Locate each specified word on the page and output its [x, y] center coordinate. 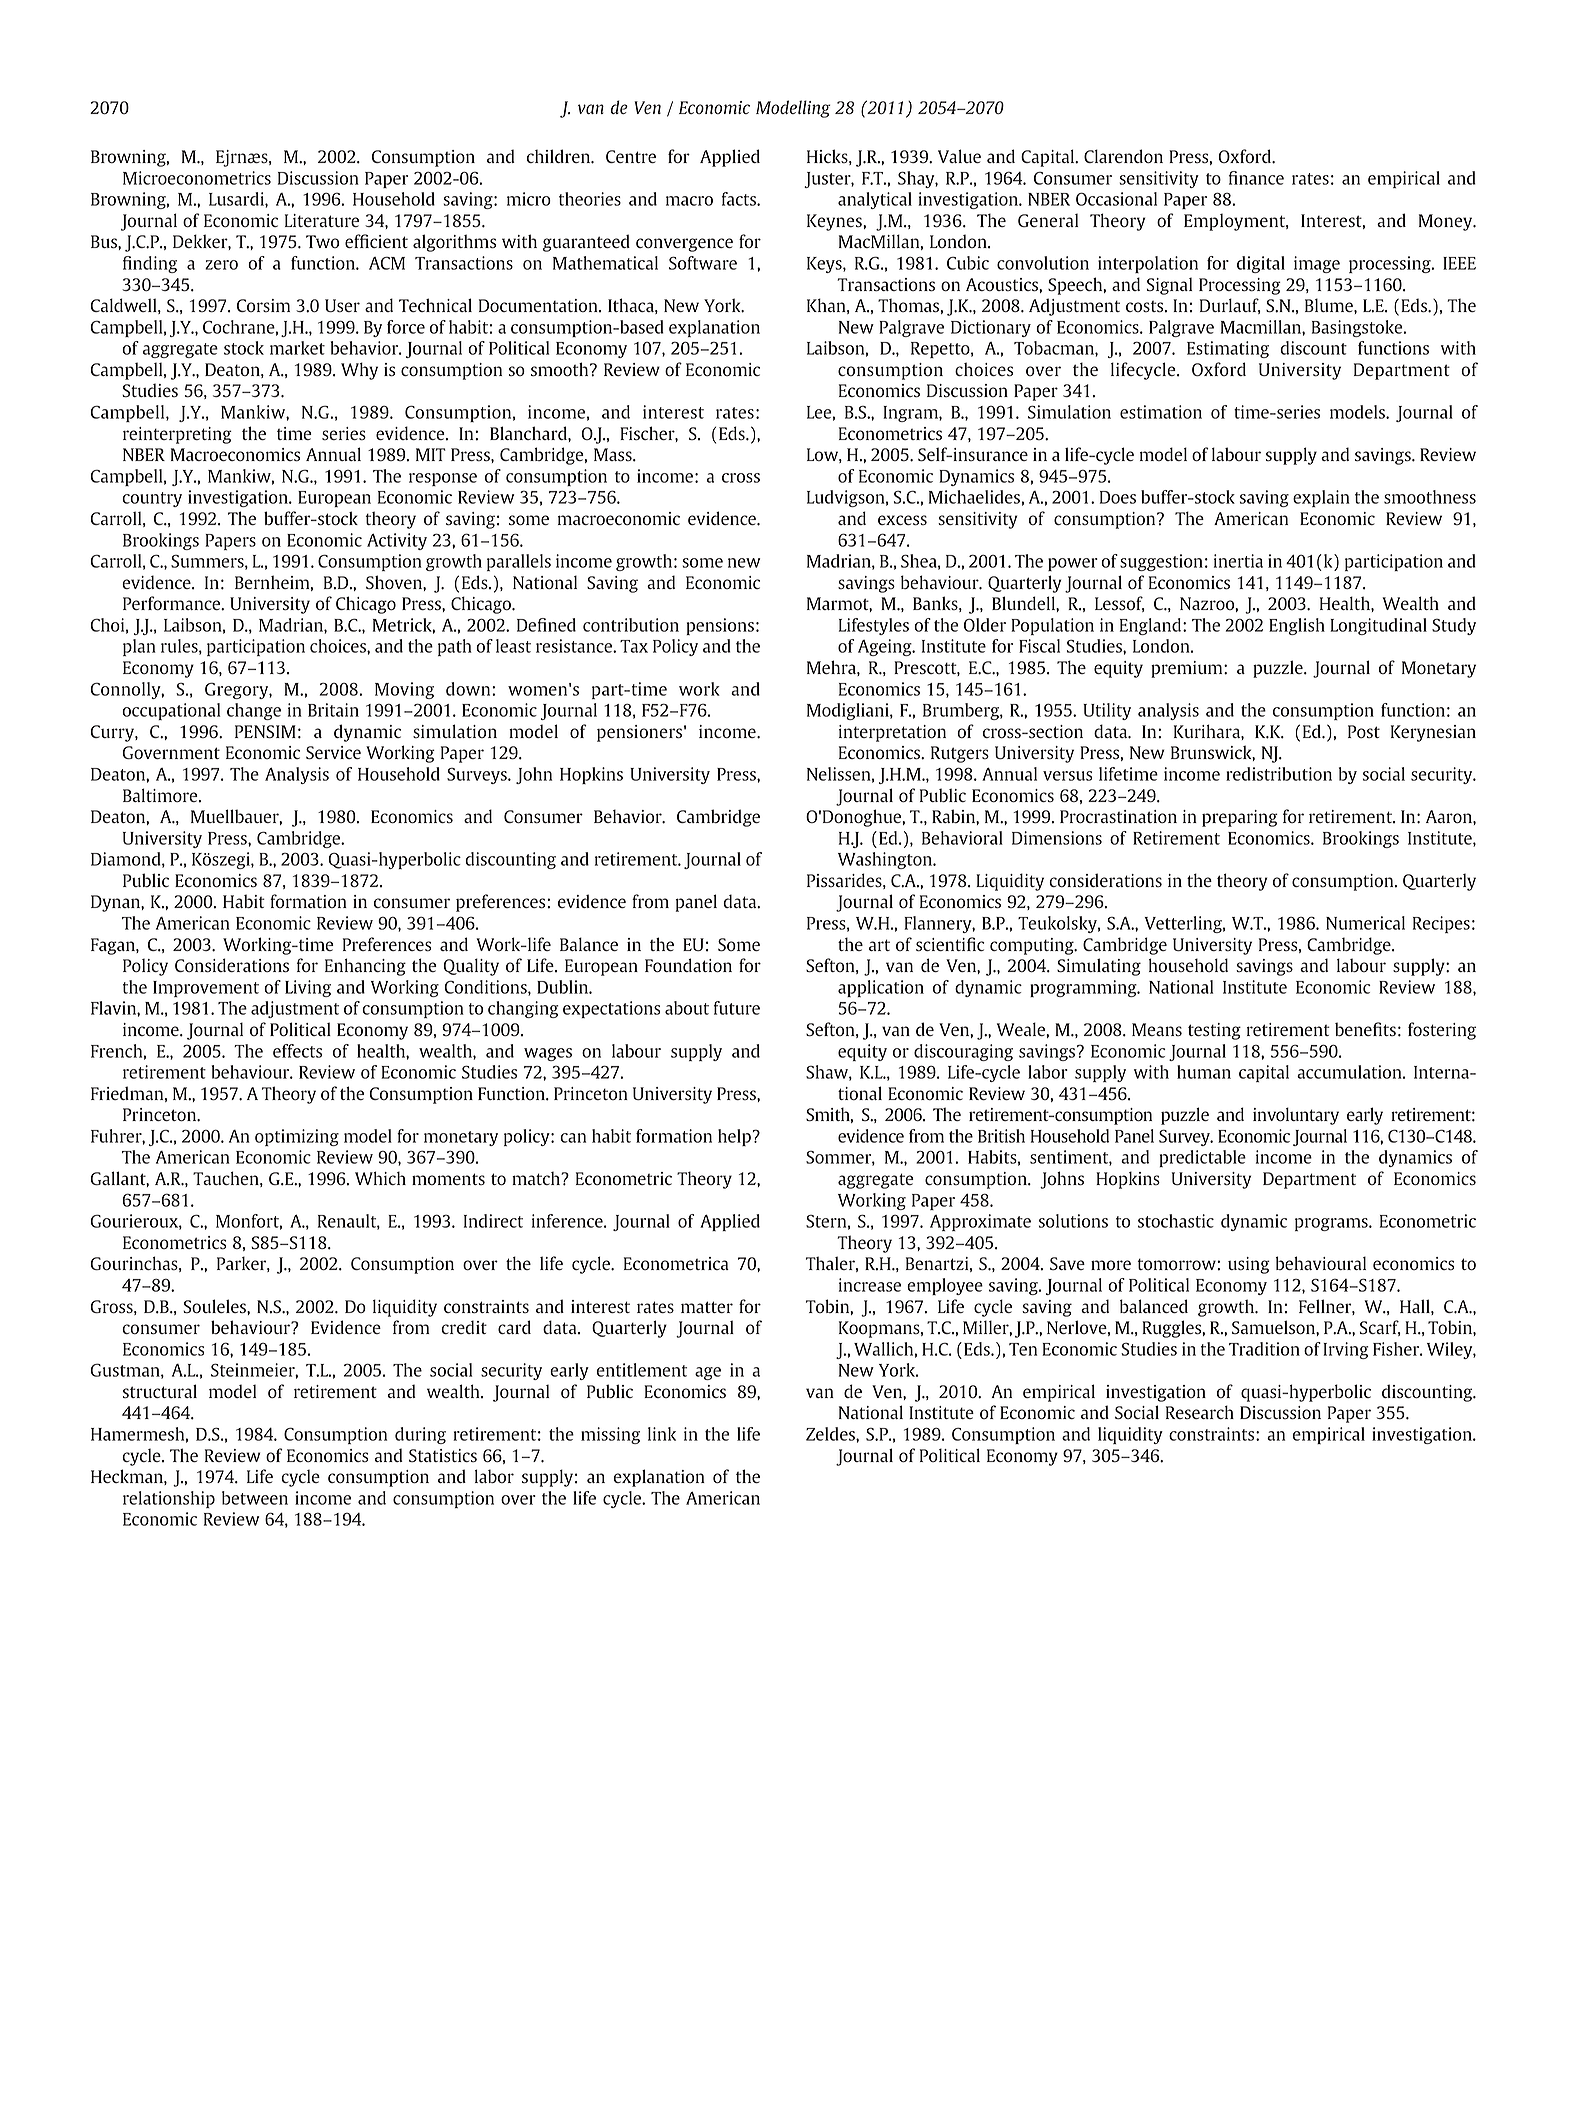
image [1317, 264]
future [737, 1008]
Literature [322, 220]
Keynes [835, 222]
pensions [720, 626]
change [254, 711]
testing [1214, 1031]
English [1297, 626]
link [662, 1434]
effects [297, 1051]
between [255, 1498]
